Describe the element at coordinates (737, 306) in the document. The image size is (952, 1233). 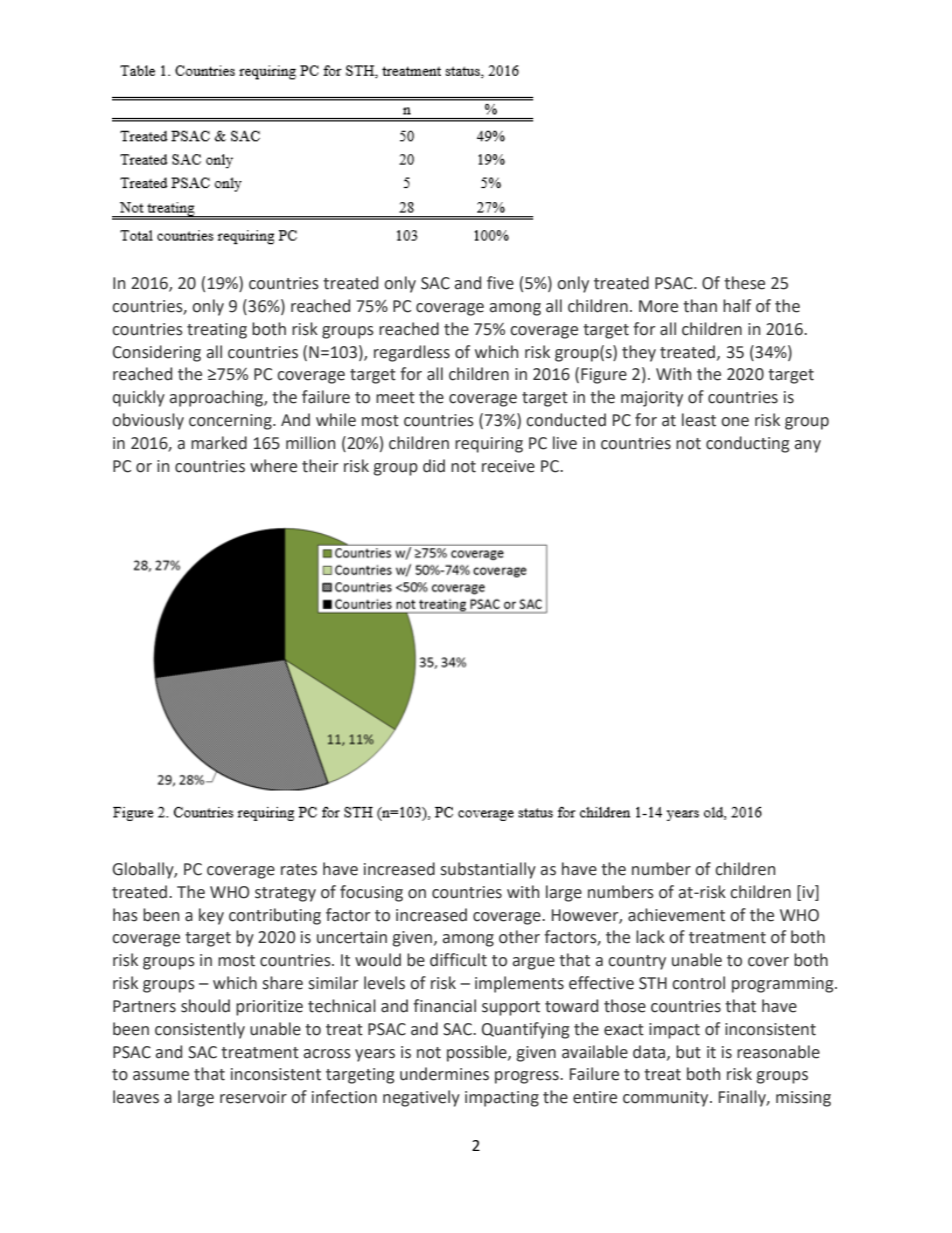
I see `half` at that location.
